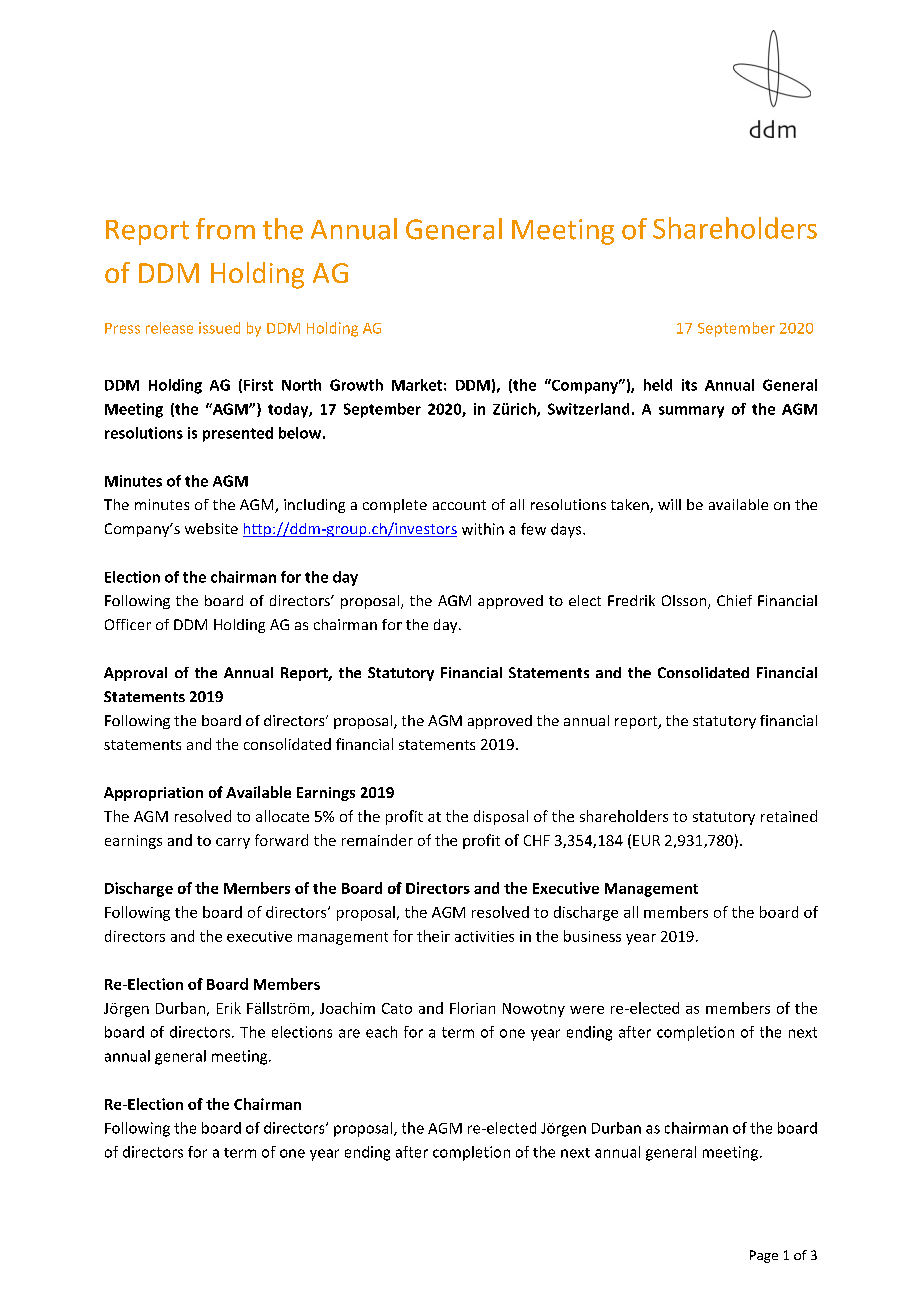  I want to click on Cato, so click(397, 1008).
